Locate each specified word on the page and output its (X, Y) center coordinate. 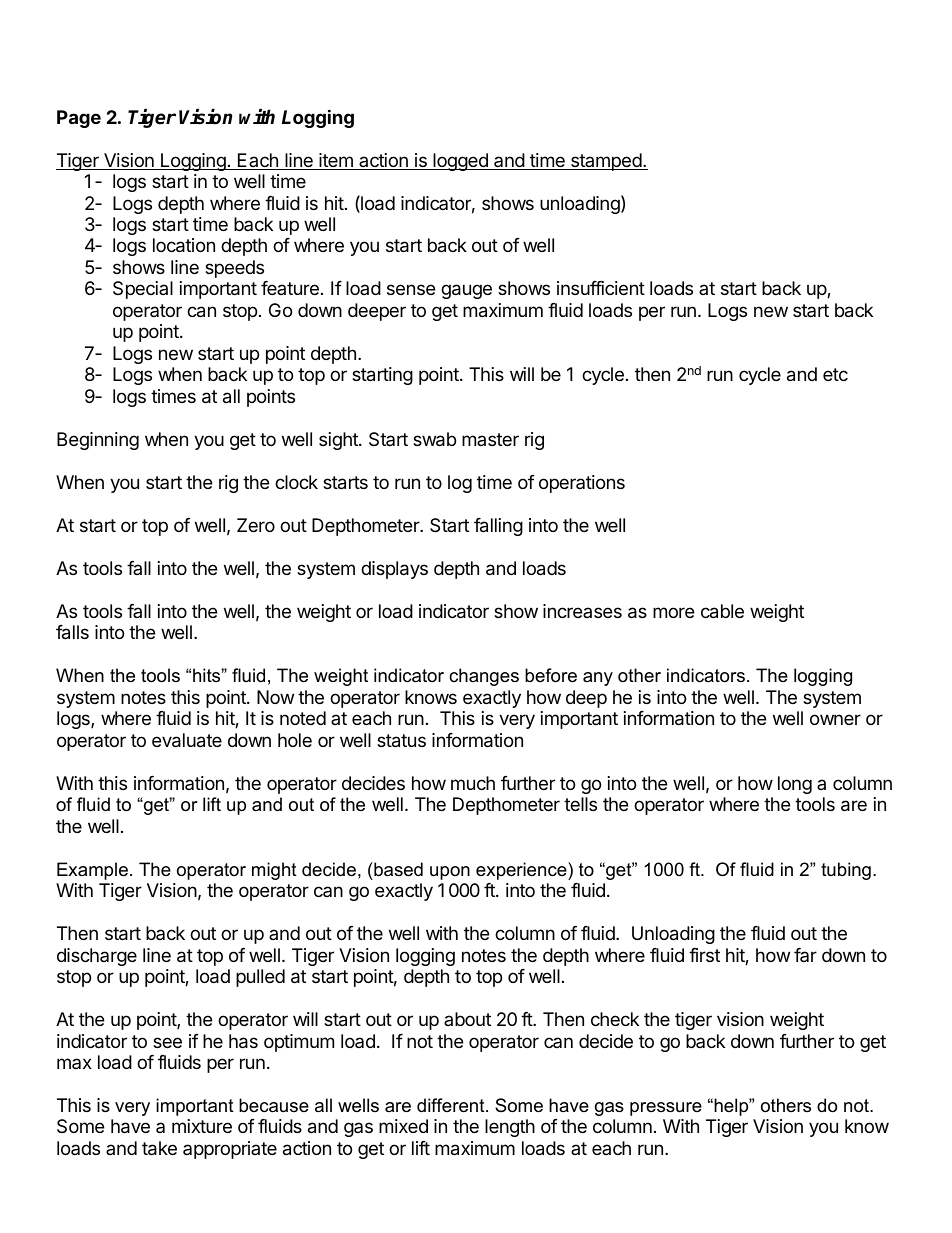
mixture (202, 1126)
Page (79, 119)
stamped (606, 162)
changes (484, 677)
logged (460, 162)
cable (722, 611)
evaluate (187, 740)
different (452, 1105)
